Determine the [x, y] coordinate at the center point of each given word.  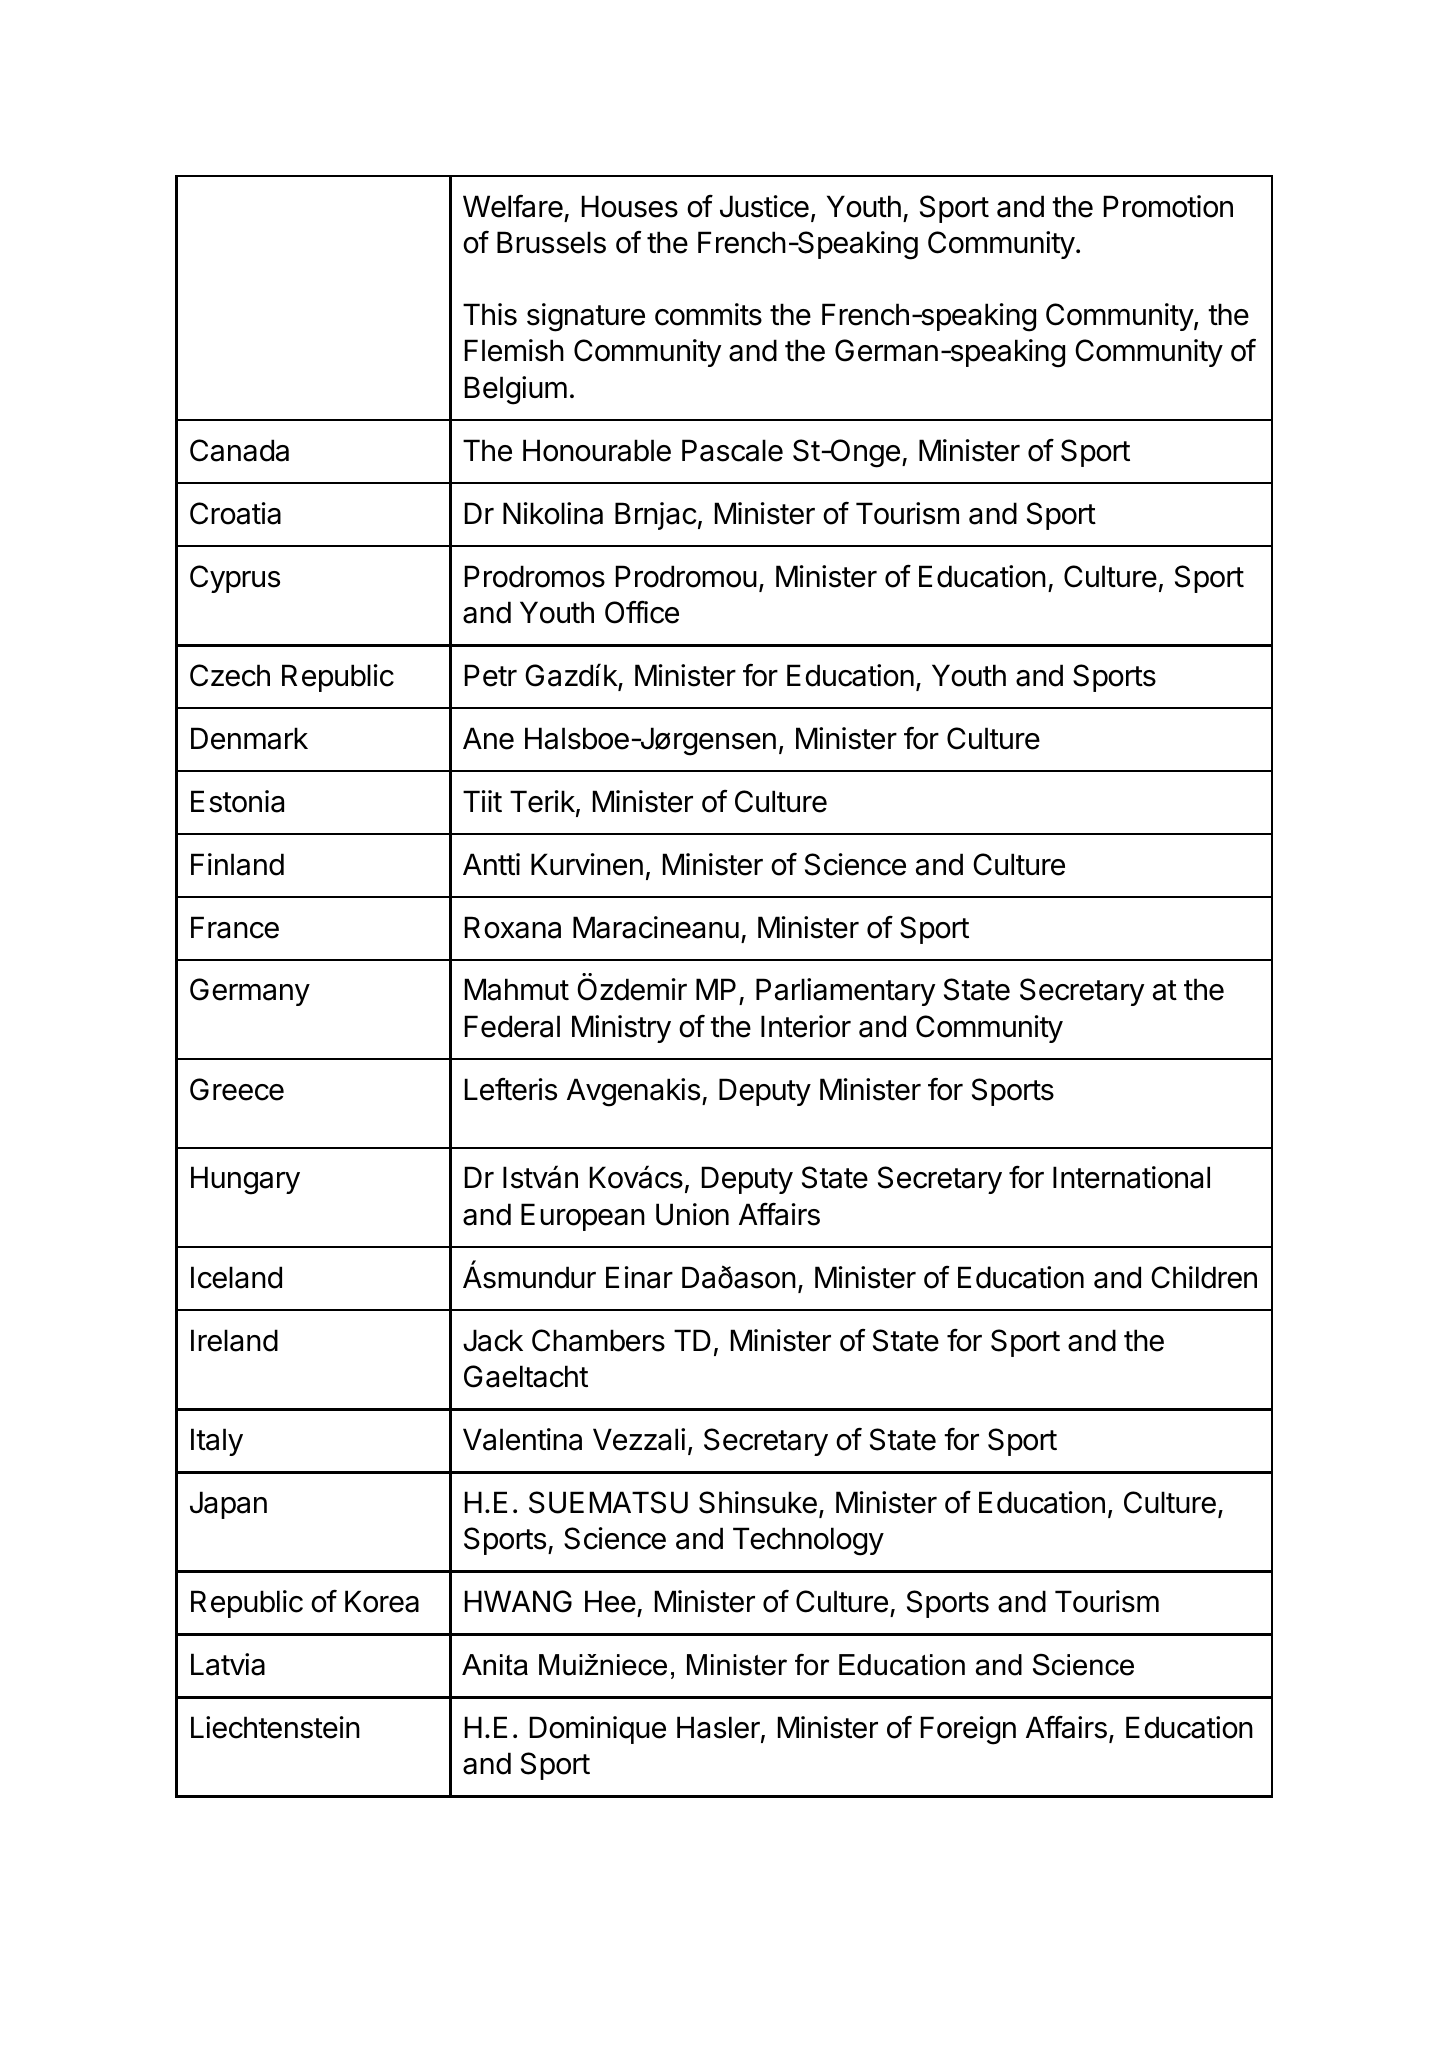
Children [1204, 1277]
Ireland [234, 1340]
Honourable [597, 450]
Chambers [598, 1340]
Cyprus [235, 579]
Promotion [1168, 206]
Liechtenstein [275, 1727]
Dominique [598, 1730]
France [235, 927]
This [490, 314]
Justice [764, 206]
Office [642, 612]
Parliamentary [845, 992]
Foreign [968, 1730]
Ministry [621, 1029]
